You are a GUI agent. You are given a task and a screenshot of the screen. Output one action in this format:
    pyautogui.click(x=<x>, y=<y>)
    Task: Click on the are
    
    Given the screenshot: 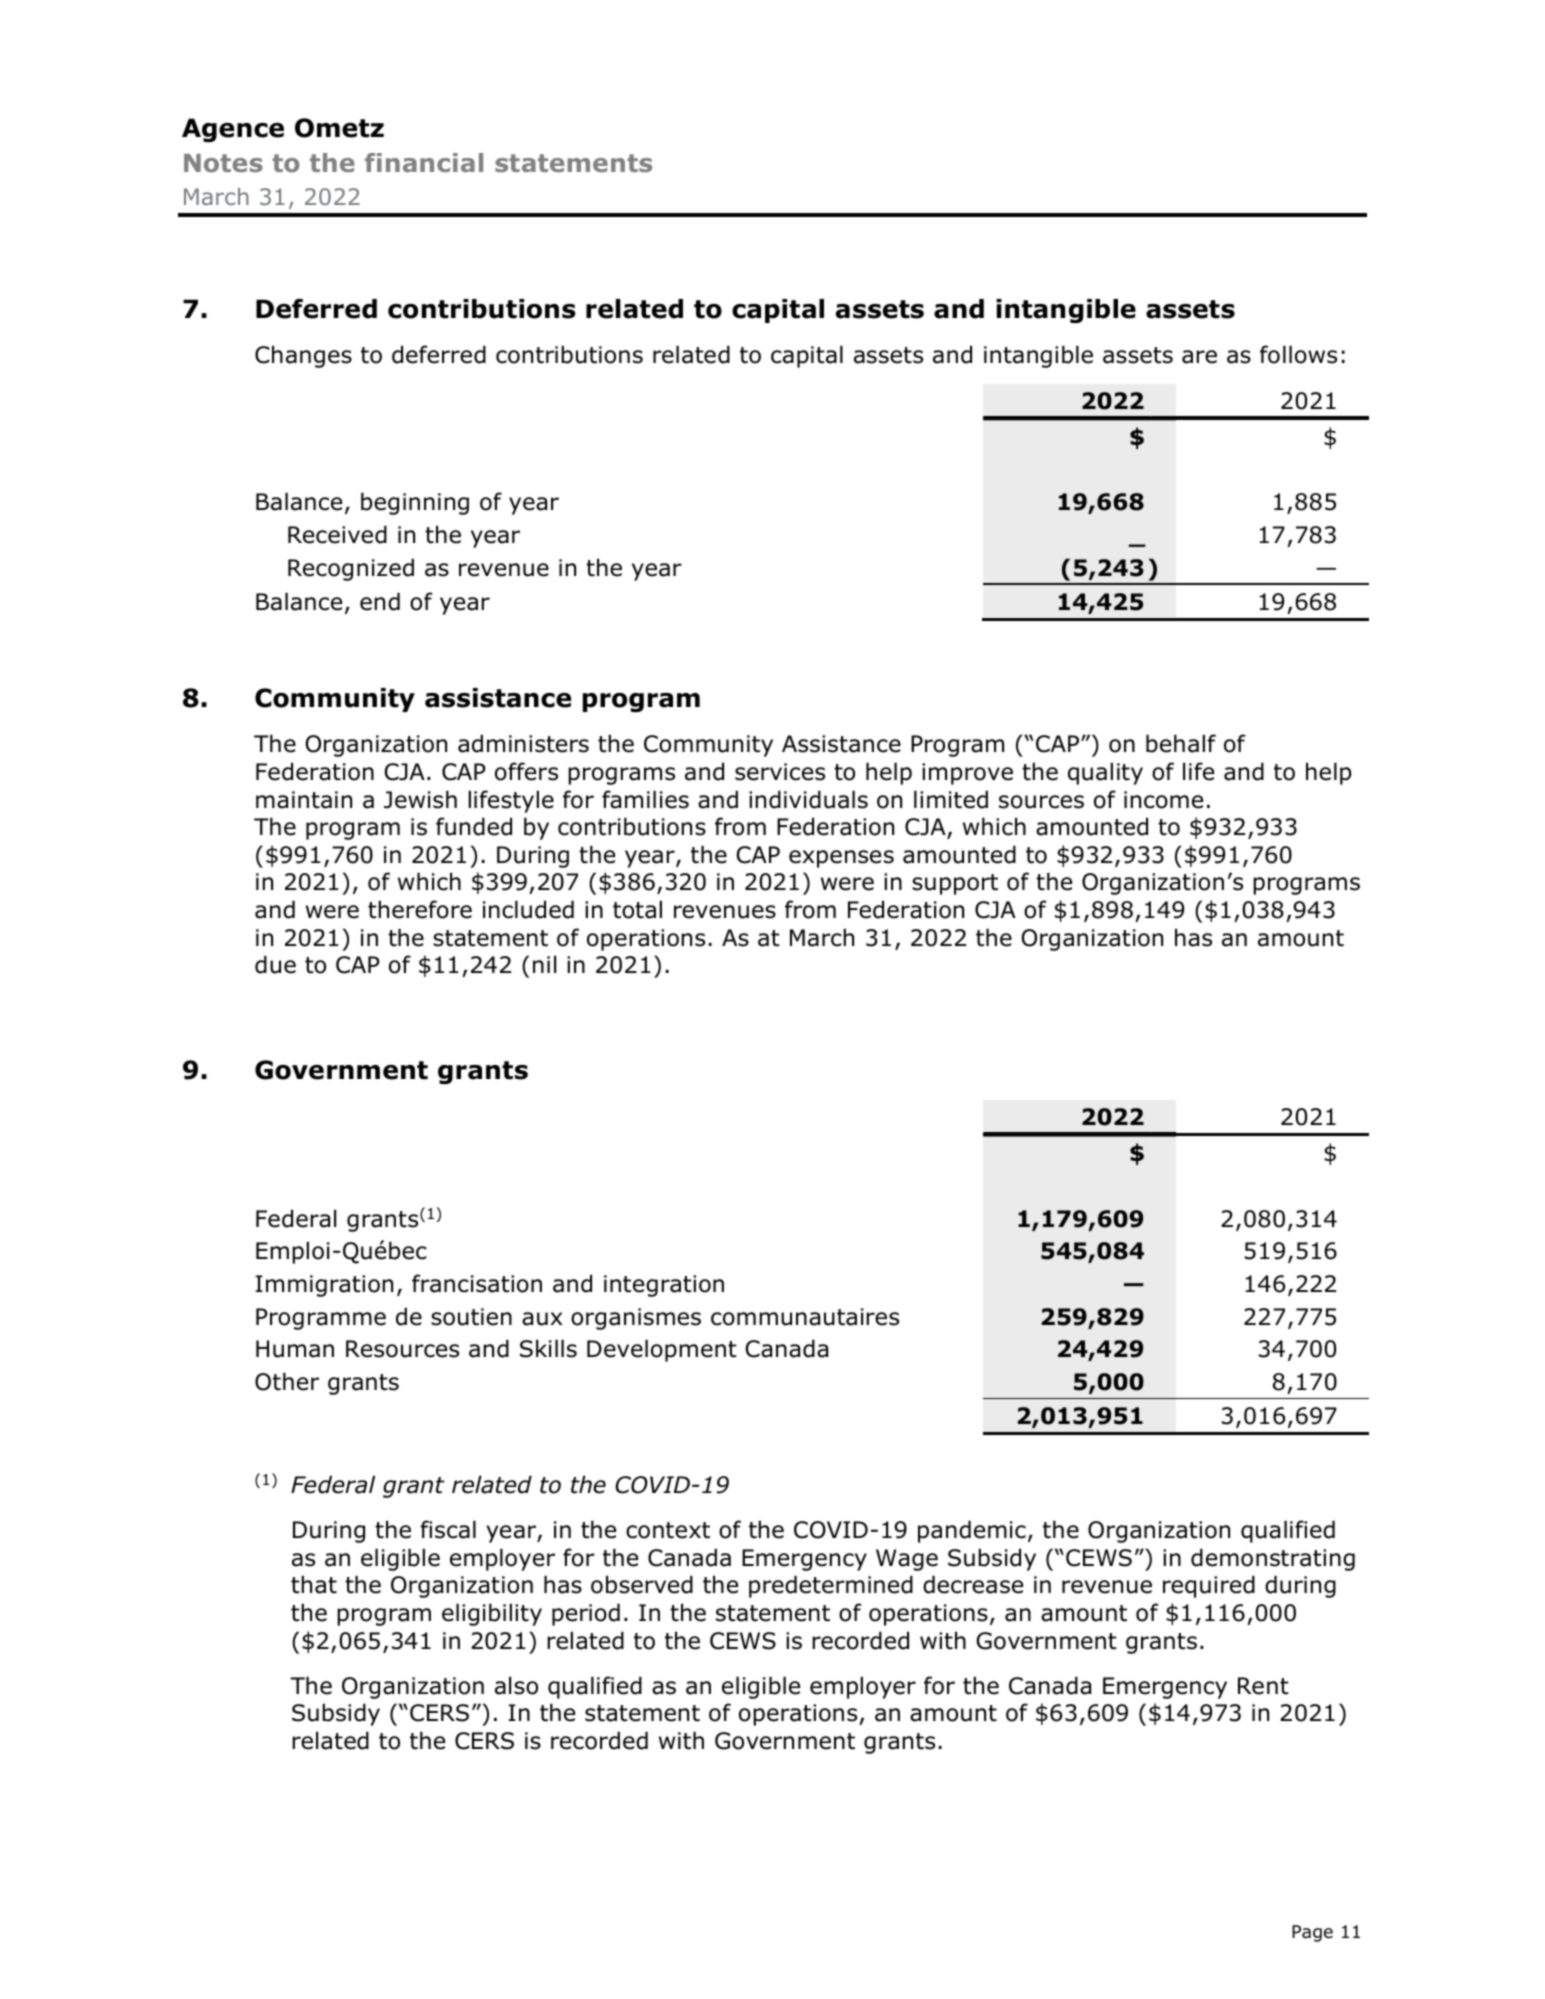 What is the action you would take?
    pyautogui.click(x=1199, y=357)
